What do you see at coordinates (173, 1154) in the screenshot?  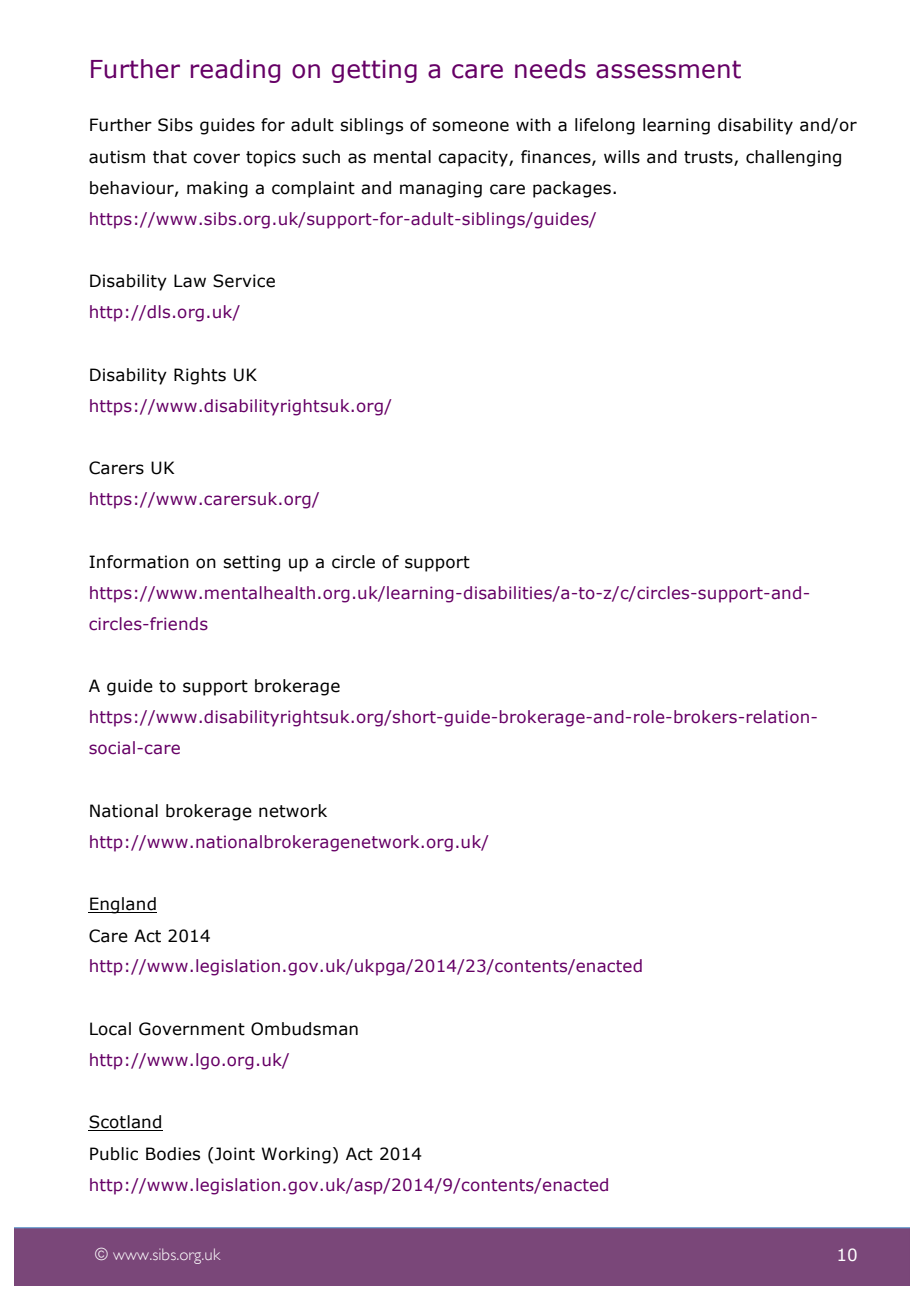 I see `Bodies` at bounding box center [173, 1154].
